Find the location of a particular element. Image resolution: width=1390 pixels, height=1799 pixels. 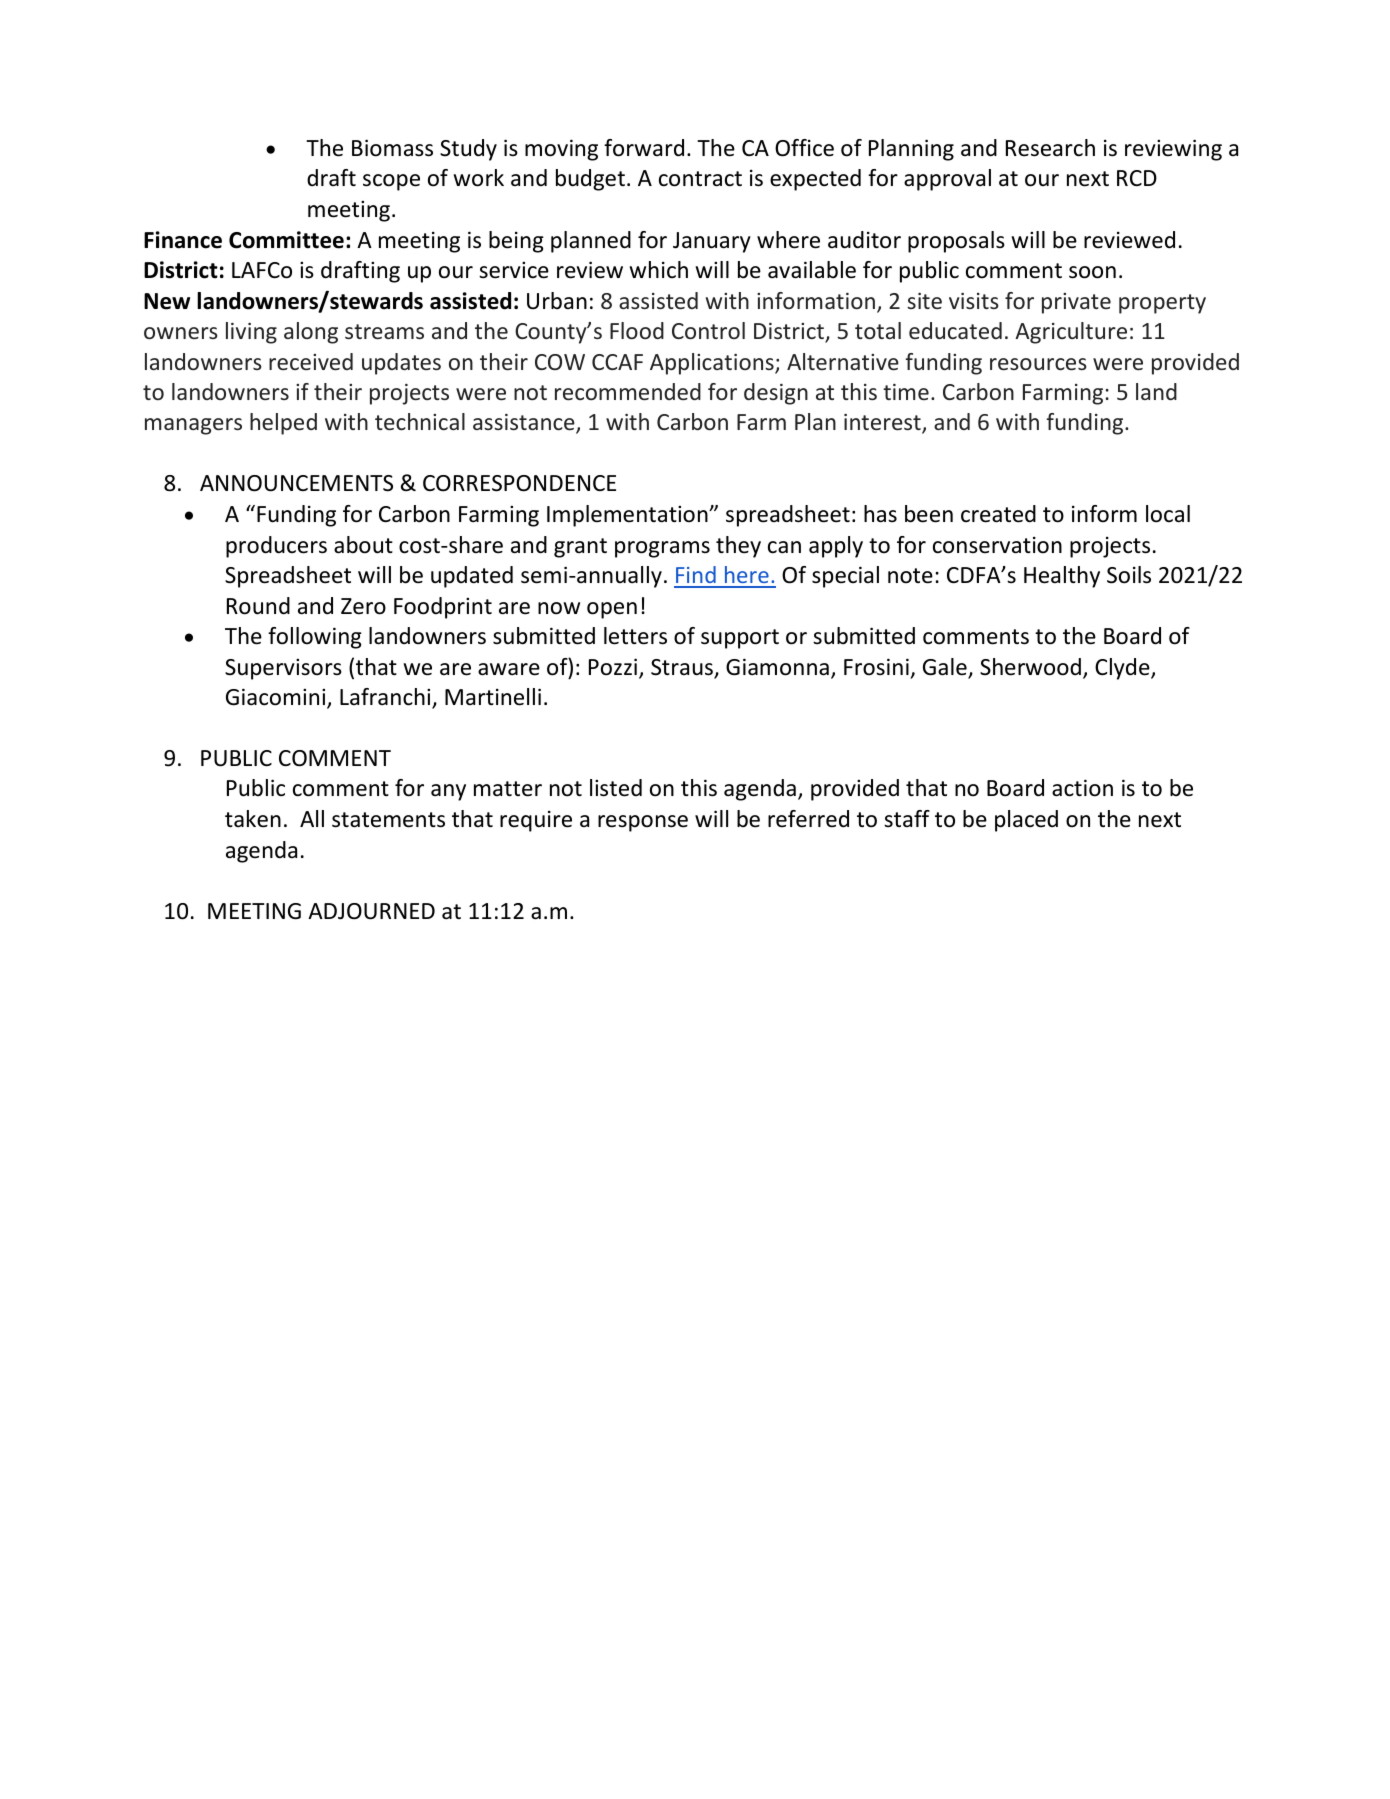

conservation is located at coordinates (997, 545).
